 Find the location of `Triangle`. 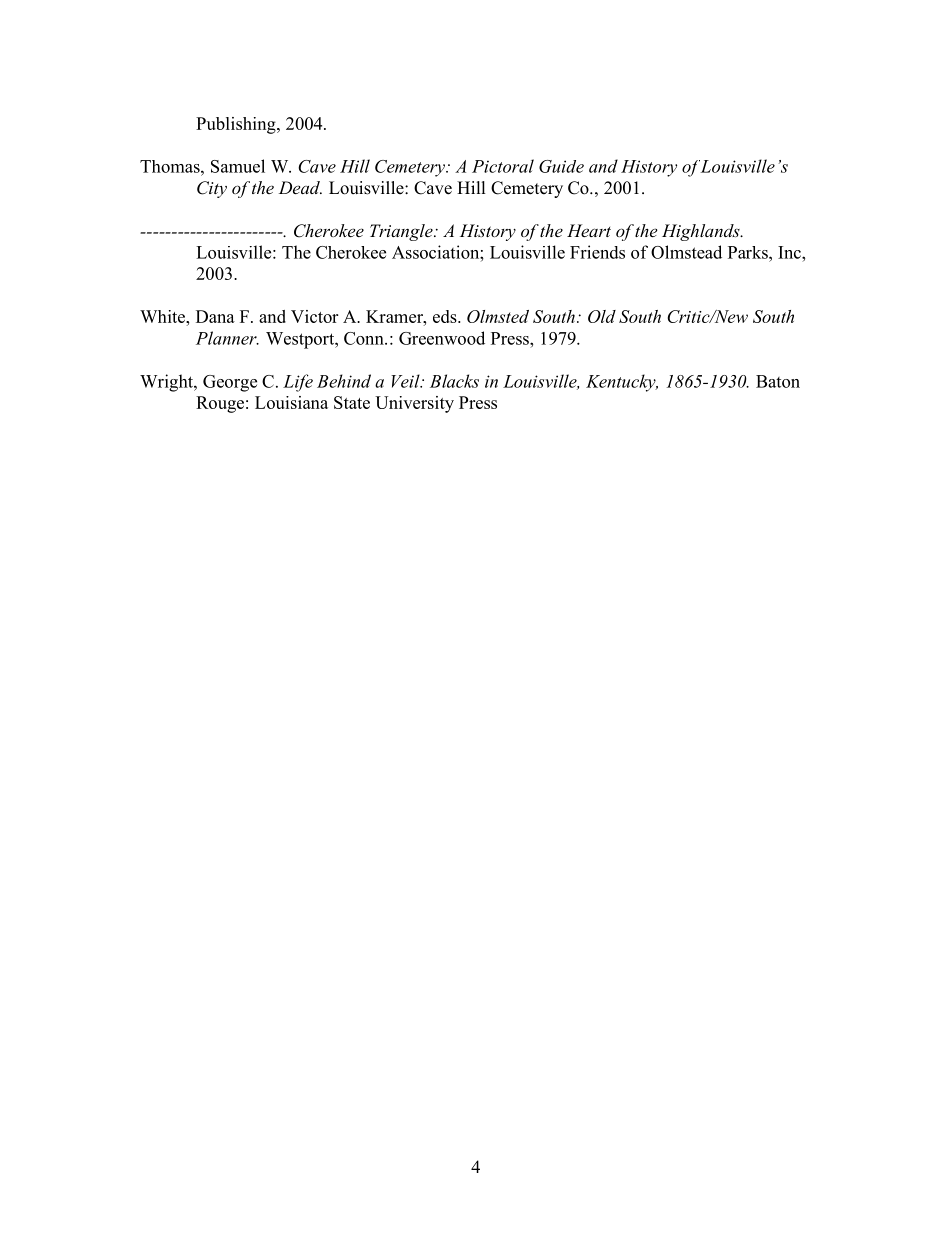

Triangle is located at coordinates (402, 232).
